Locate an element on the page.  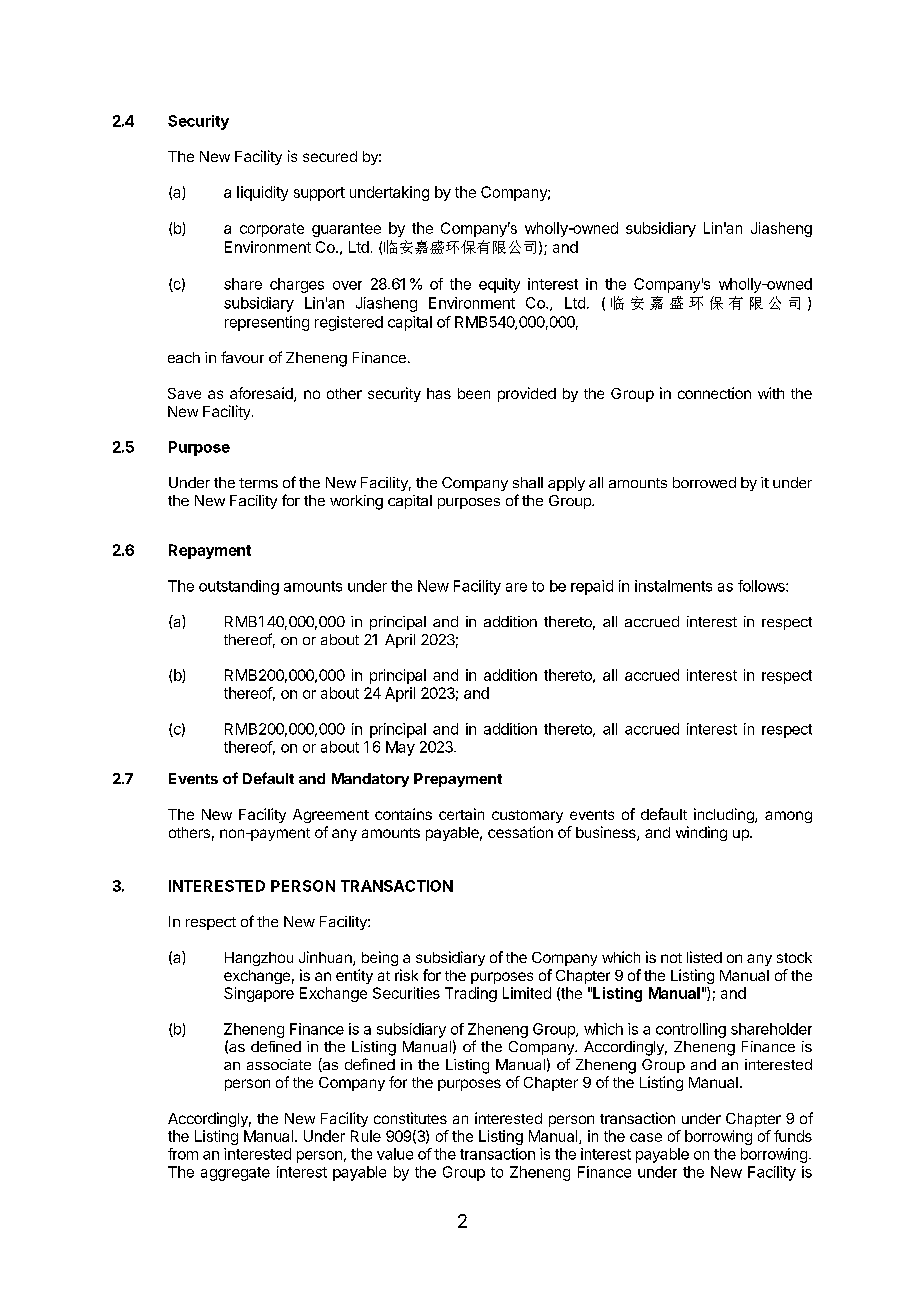
aggregate is located at coordinates (235, 1174).
